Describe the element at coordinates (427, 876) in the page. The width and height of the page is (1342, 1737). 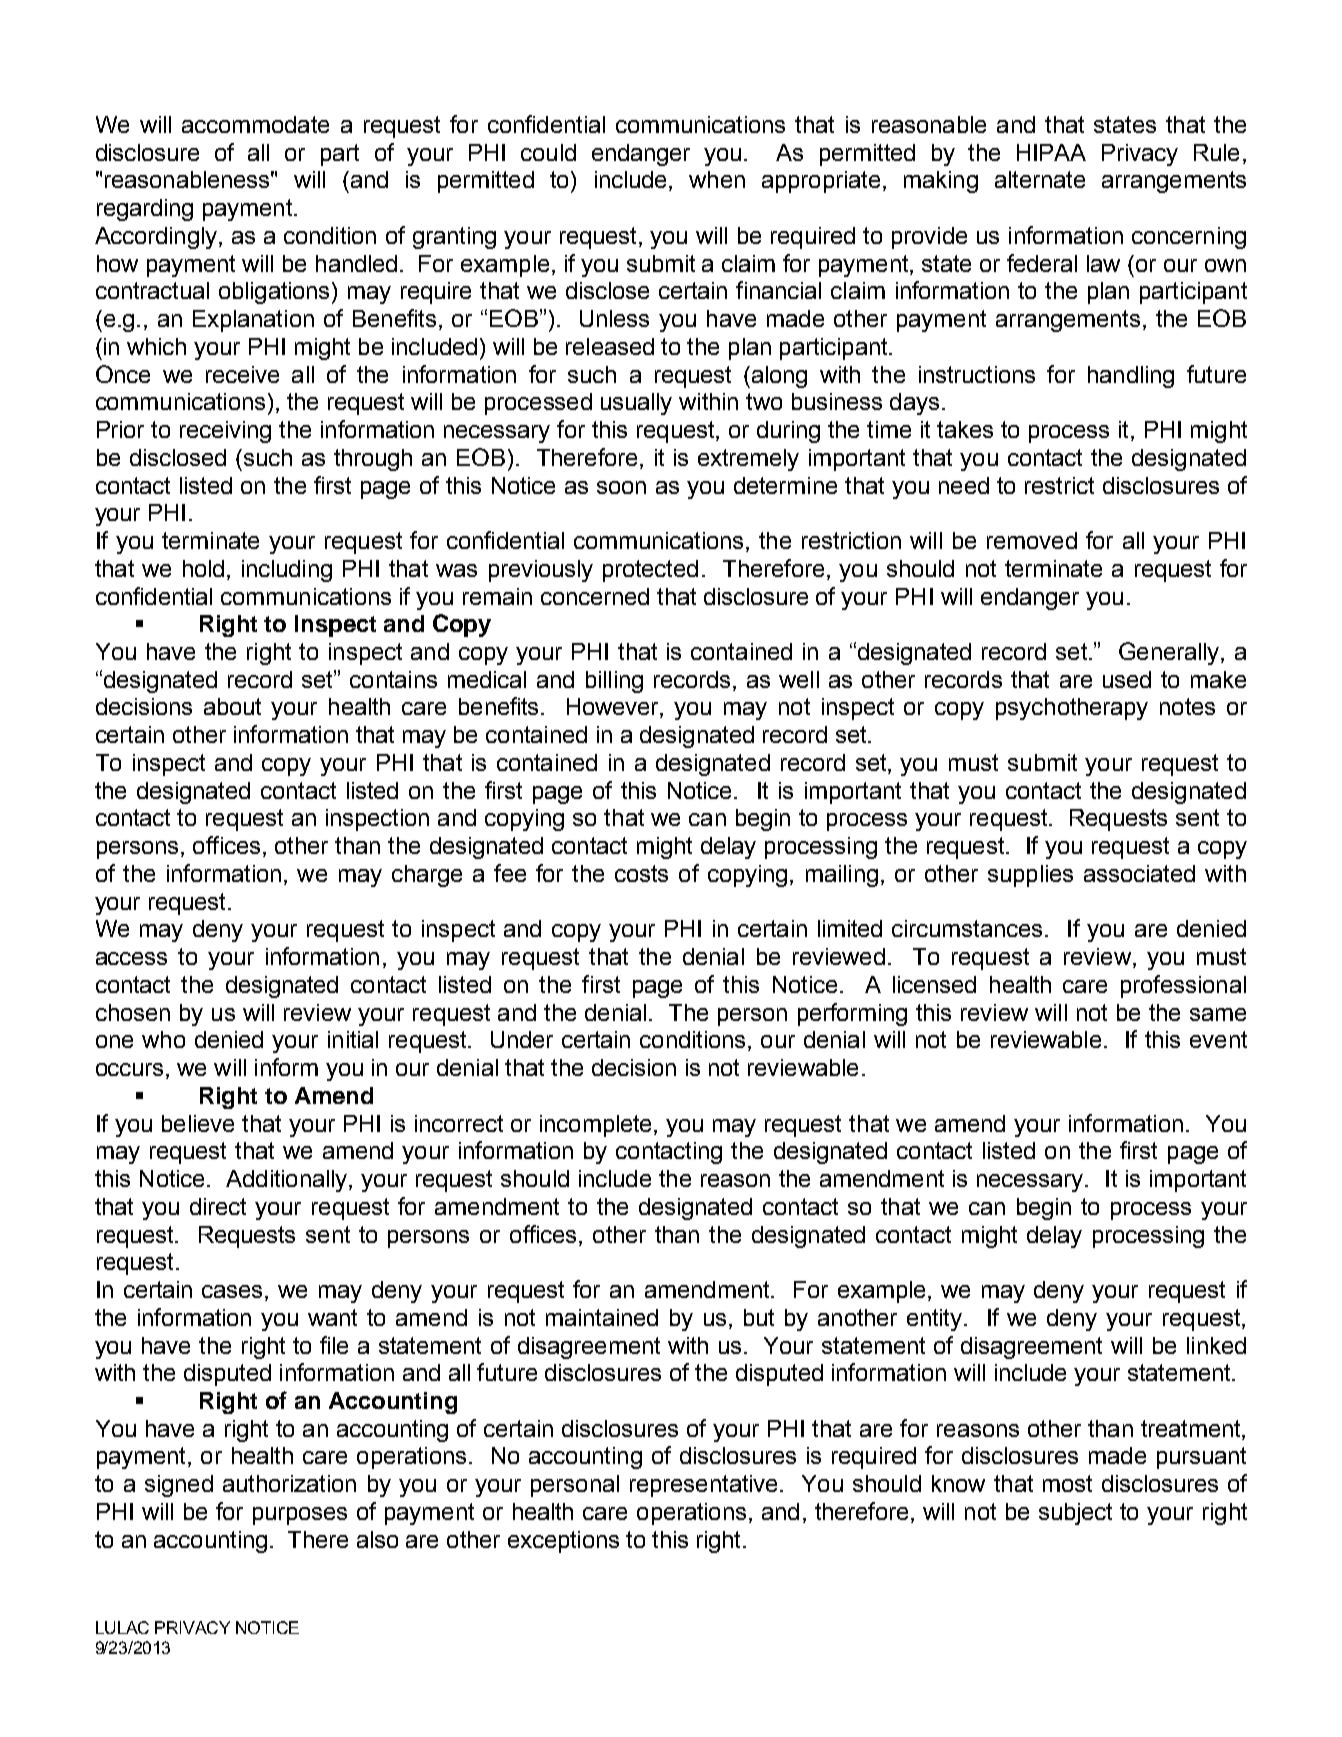
I see `charge` at that location.
